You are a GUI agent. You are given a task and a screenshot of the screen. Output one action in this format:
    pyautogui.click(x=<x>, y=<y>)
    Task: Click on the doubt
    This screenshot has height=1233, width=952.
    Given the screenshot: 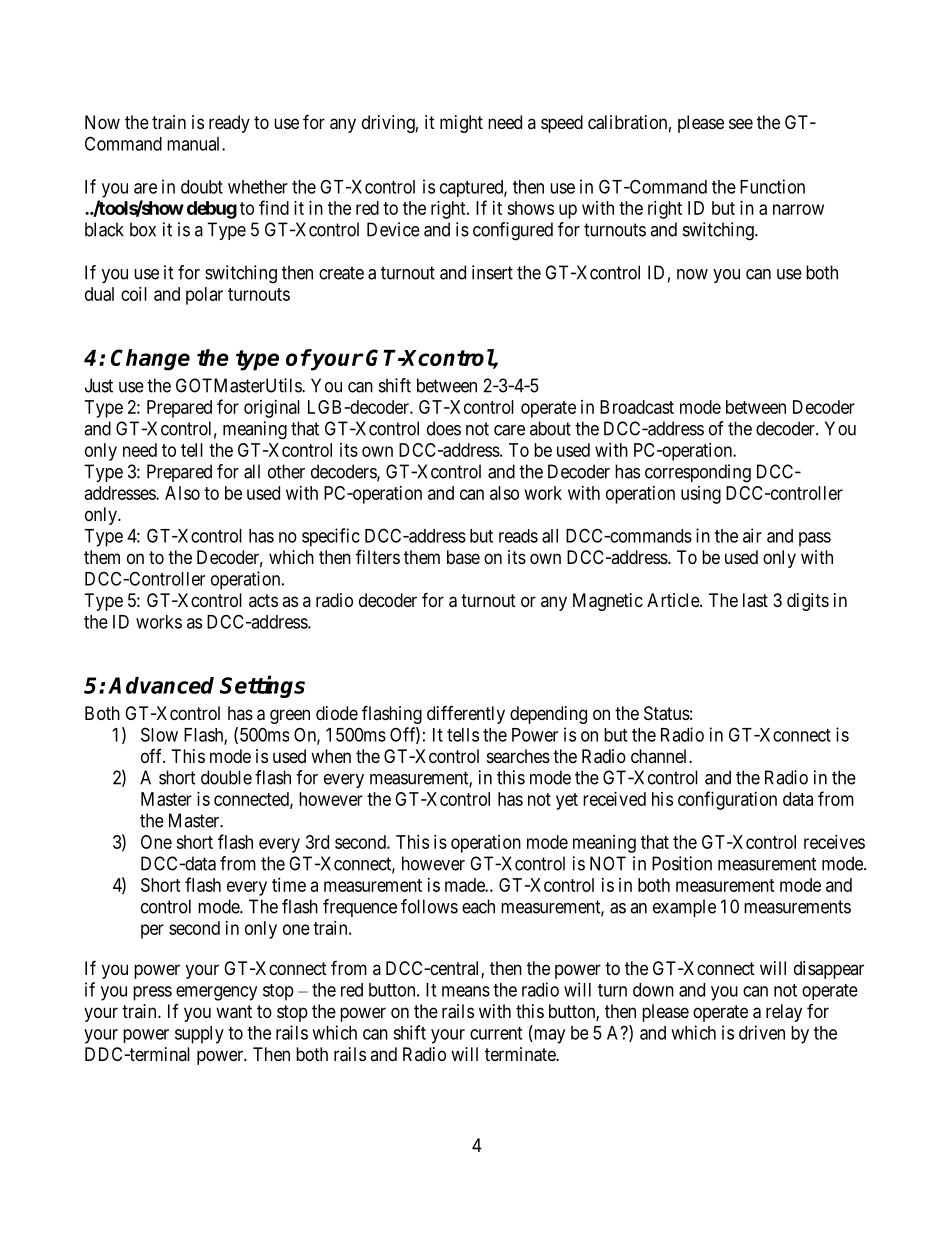 What is the action you would take?
    pyautogui.click(x=202, y=187)
